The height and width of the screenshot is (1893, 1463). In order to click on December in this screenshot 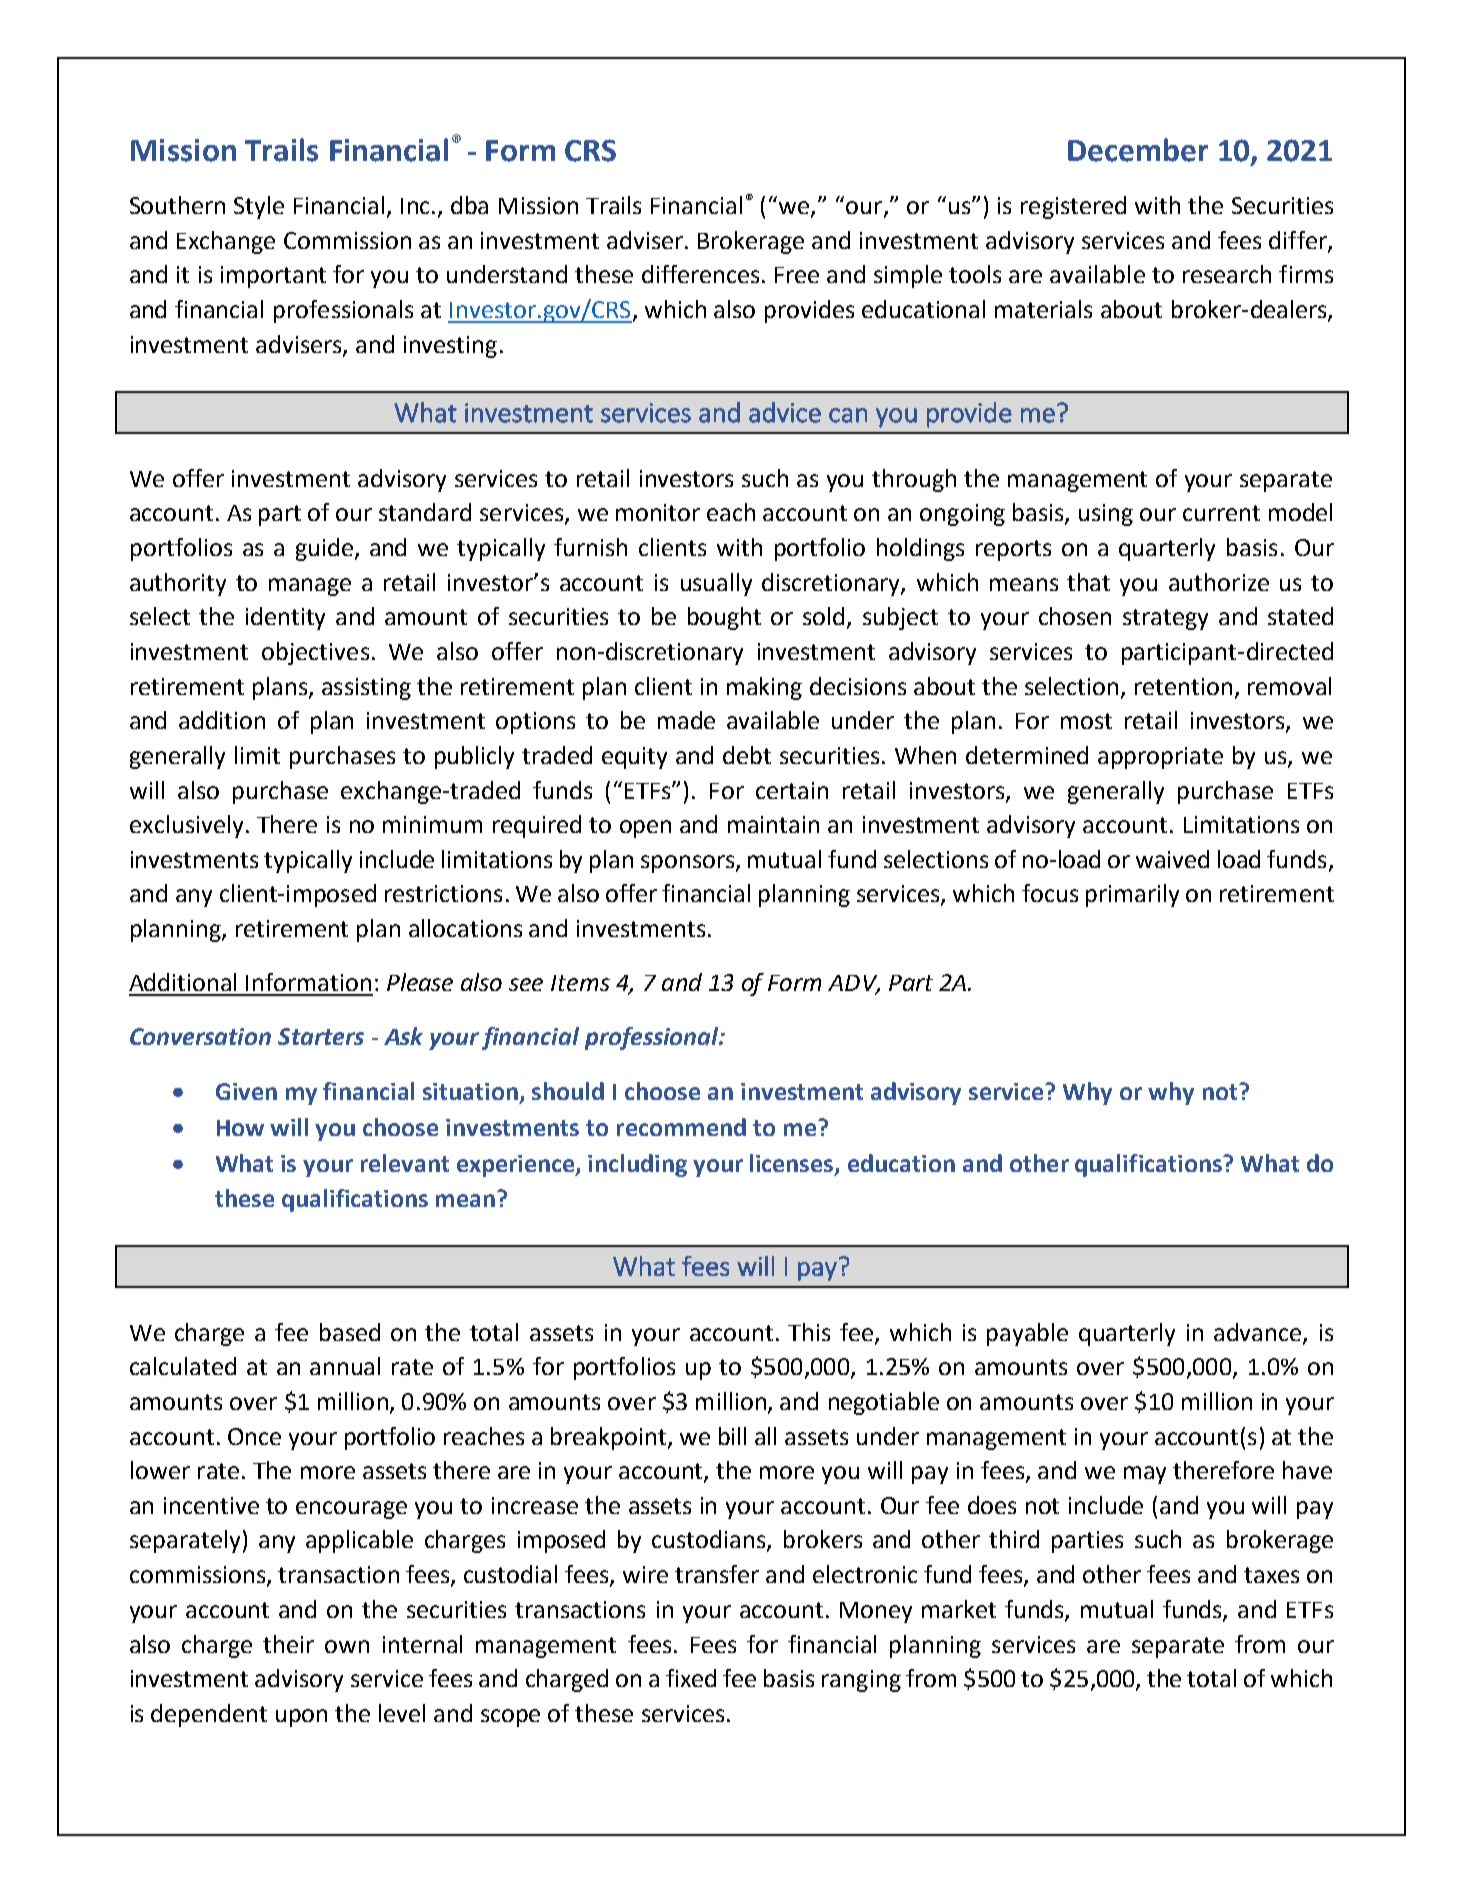, I will do `click(1138, 150)`.
